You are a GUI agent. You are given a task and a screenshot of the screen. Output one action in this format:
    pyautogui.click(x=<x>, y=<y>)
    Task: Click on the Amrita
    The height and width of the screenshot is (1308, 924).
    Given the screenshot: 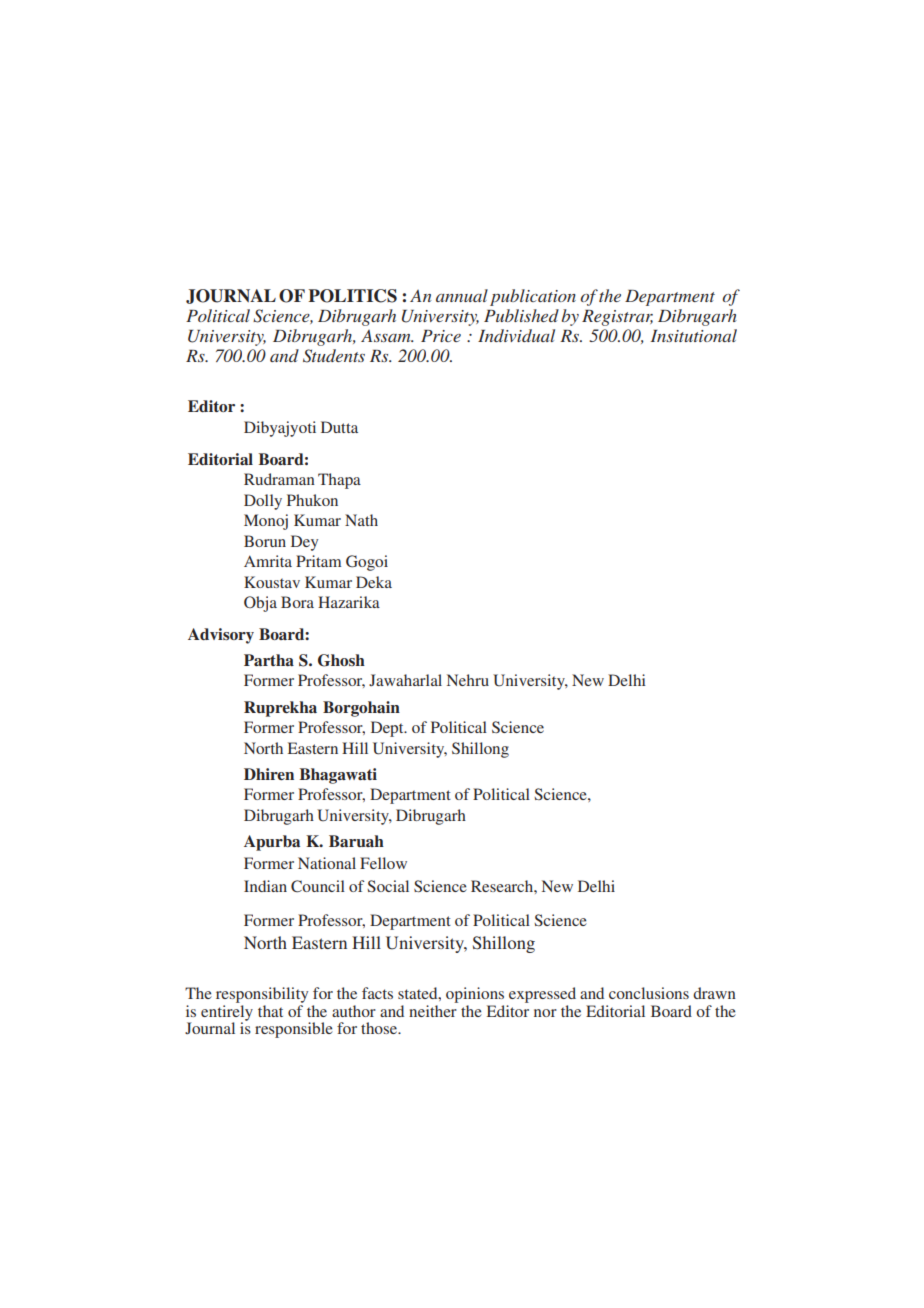 What is the action you would take?
    pyautogui.click(x=268, y=561)
